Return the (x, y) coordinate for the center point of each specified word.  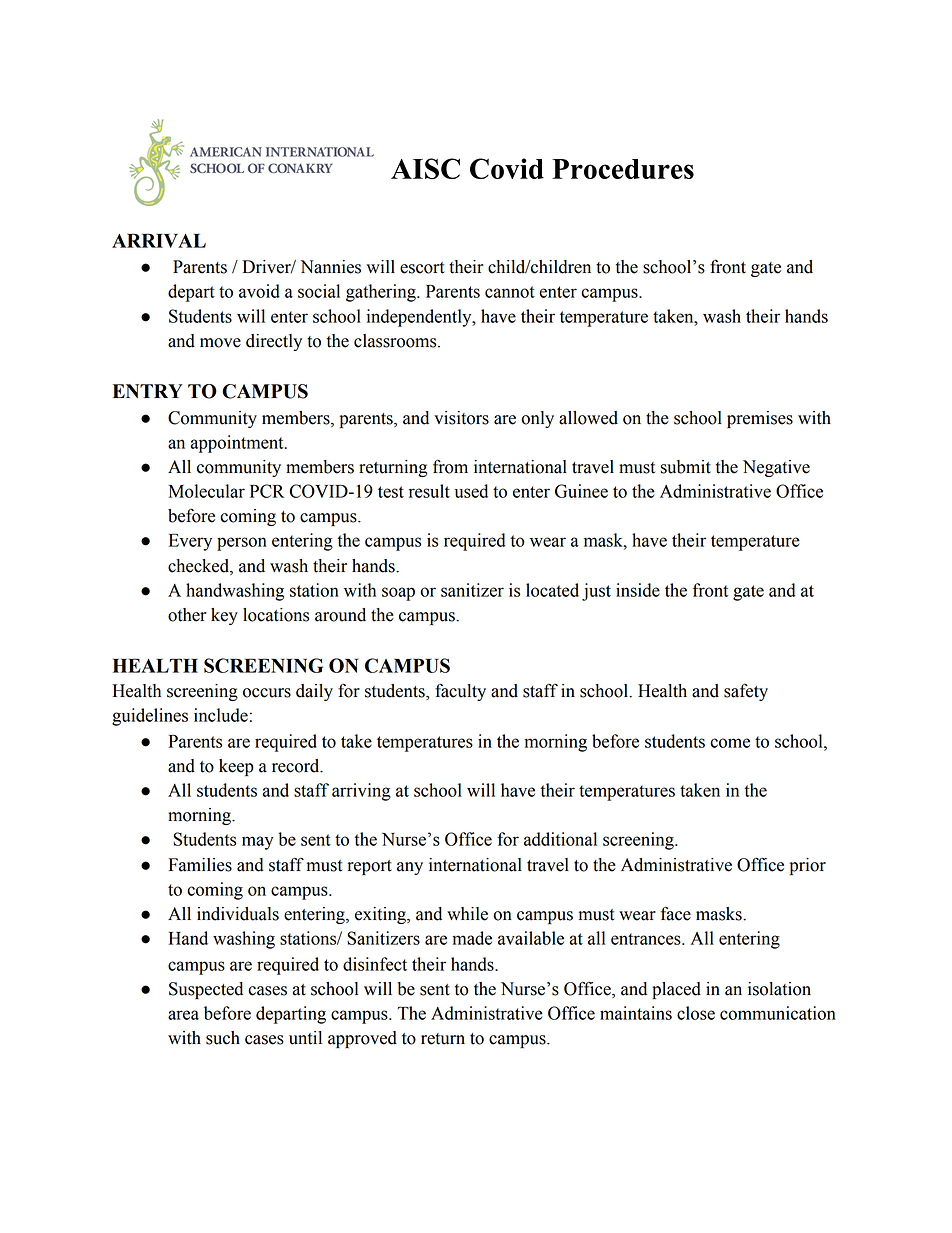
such (223, 1038)
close (696, 1013)
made (472, 938)
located (552, 590)
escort (422, 268)
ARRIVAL (159, 240)
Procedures (623, 169)
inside (638, 590)
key (224, 616)
